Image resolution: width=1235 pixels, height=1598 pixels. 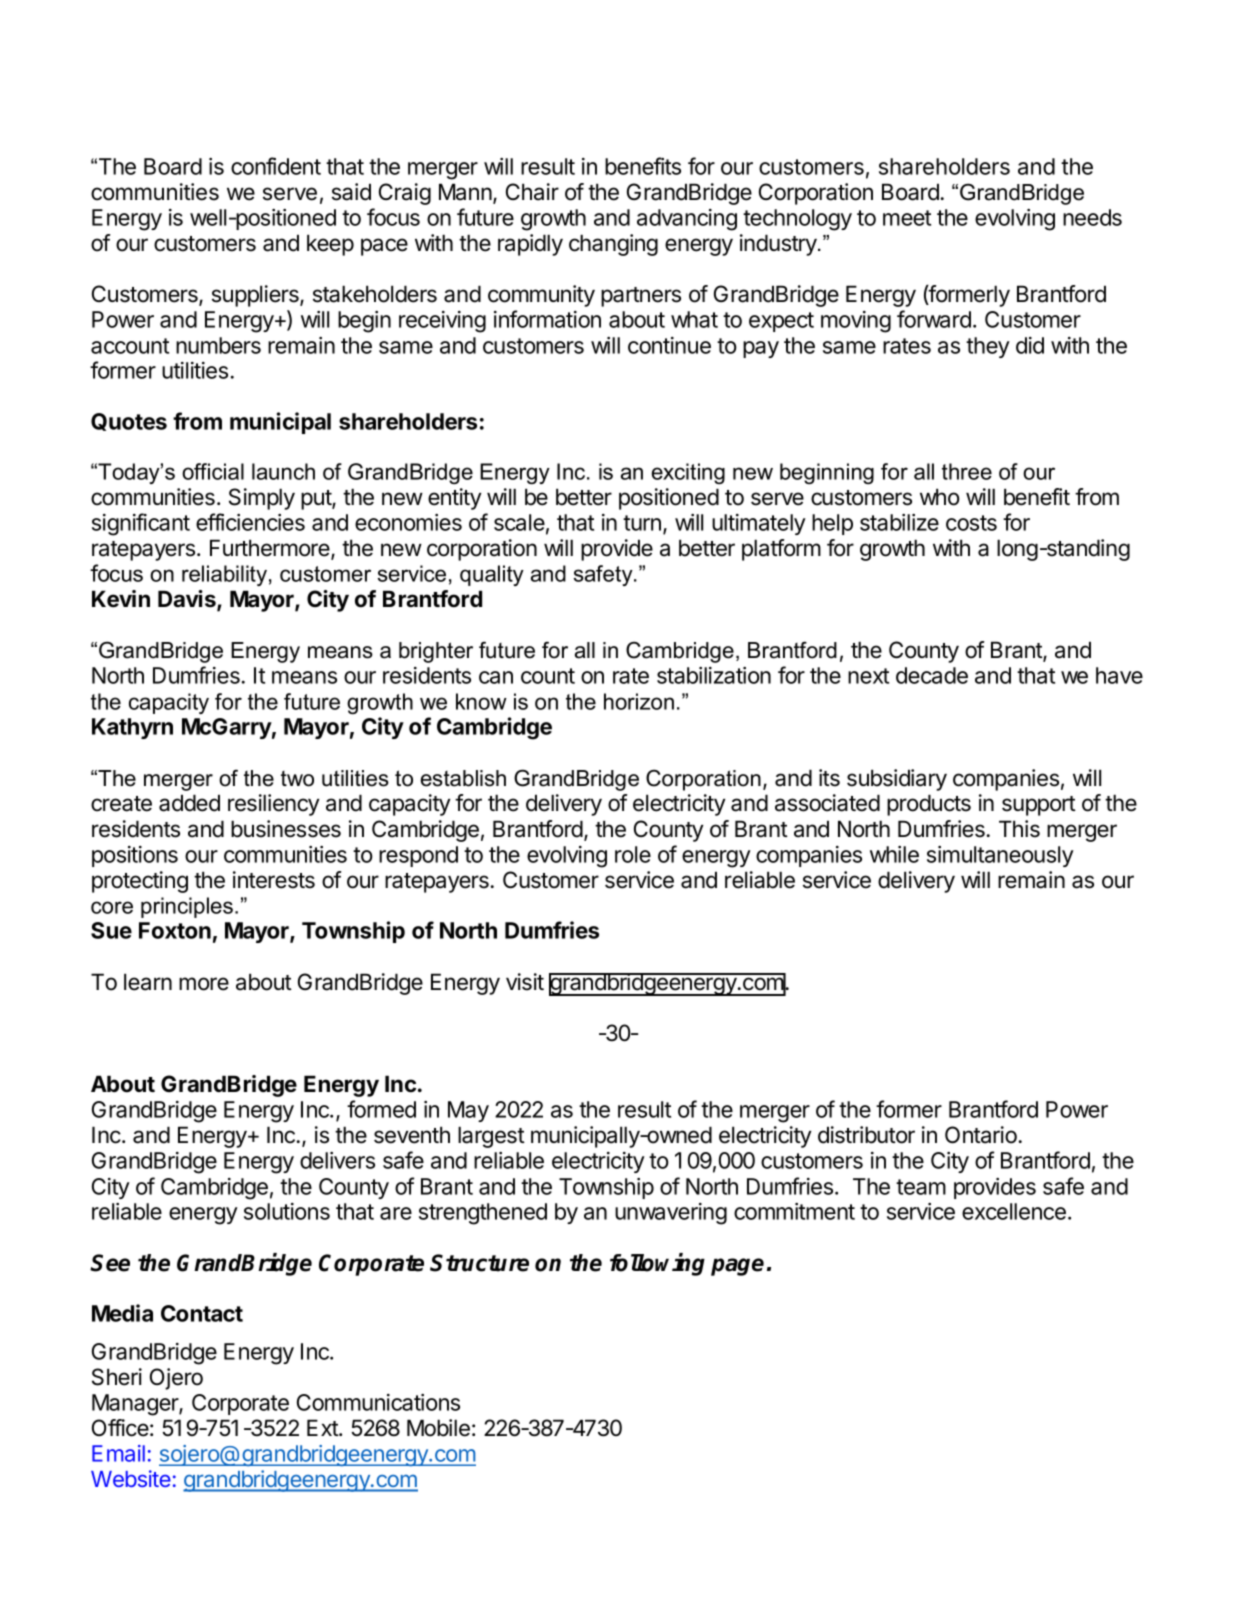 What do you see at coordinates (613, 245) in the document?
I see `changing` at bounding box center [613, 245].
